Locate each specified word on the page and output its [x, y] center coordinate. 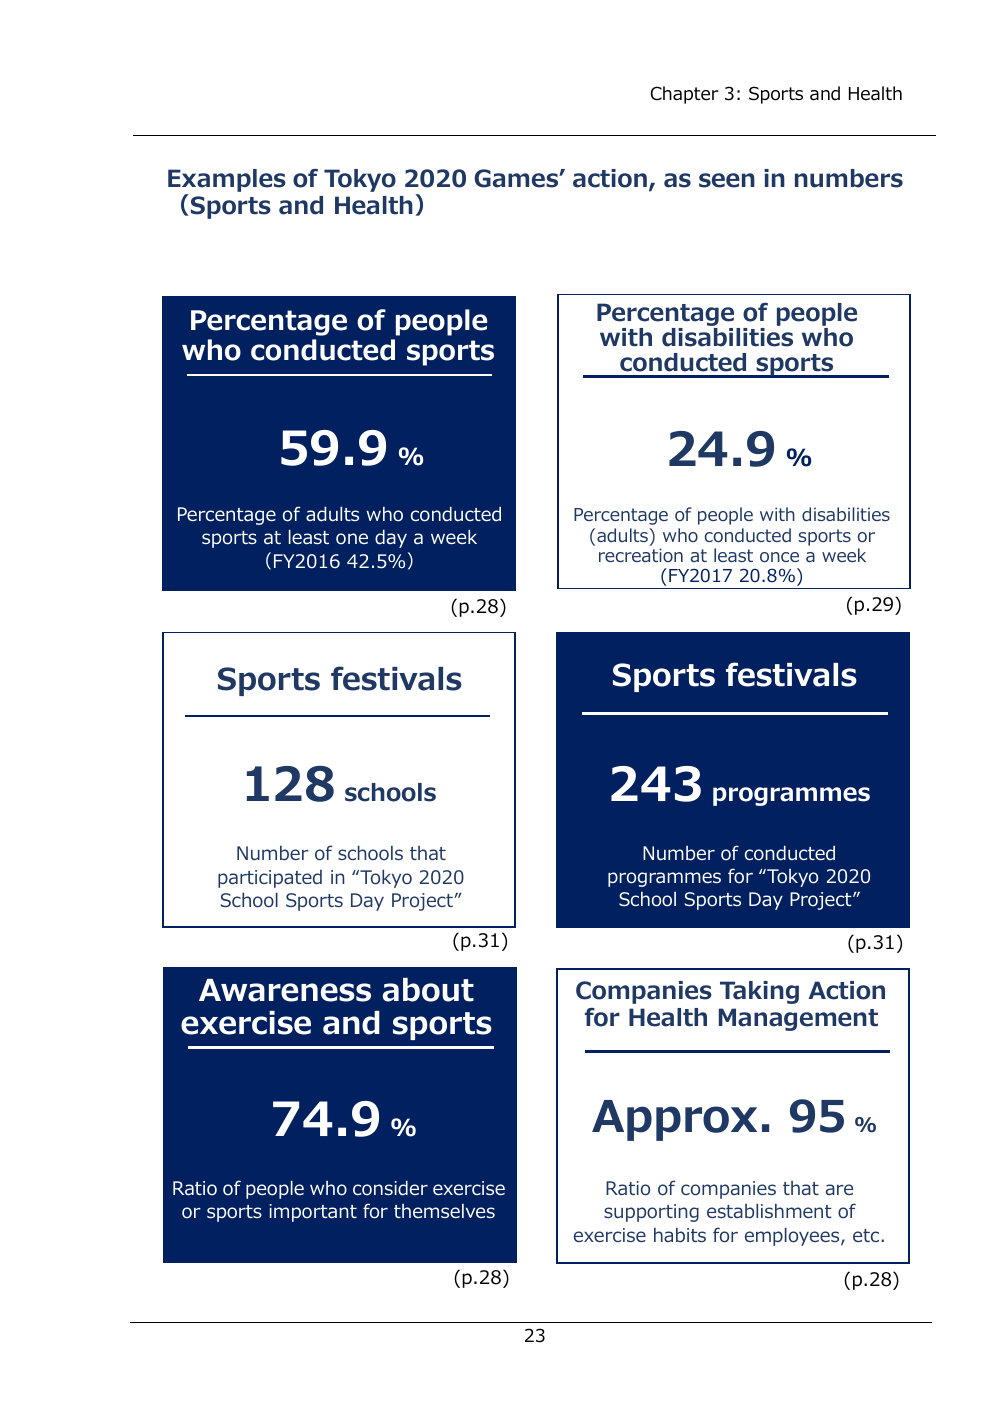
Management [798, 1019]
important [313, 1213]
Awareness [285, 990]
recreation [641, 555]
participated [270, 879]
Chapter [685, 95]
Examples [227, 182]
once [779, 557]
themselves [444, 1211]
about [428, 990]
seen [727, 180]
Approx [674, 1120]
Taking [759, 992]
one [352, 539]
